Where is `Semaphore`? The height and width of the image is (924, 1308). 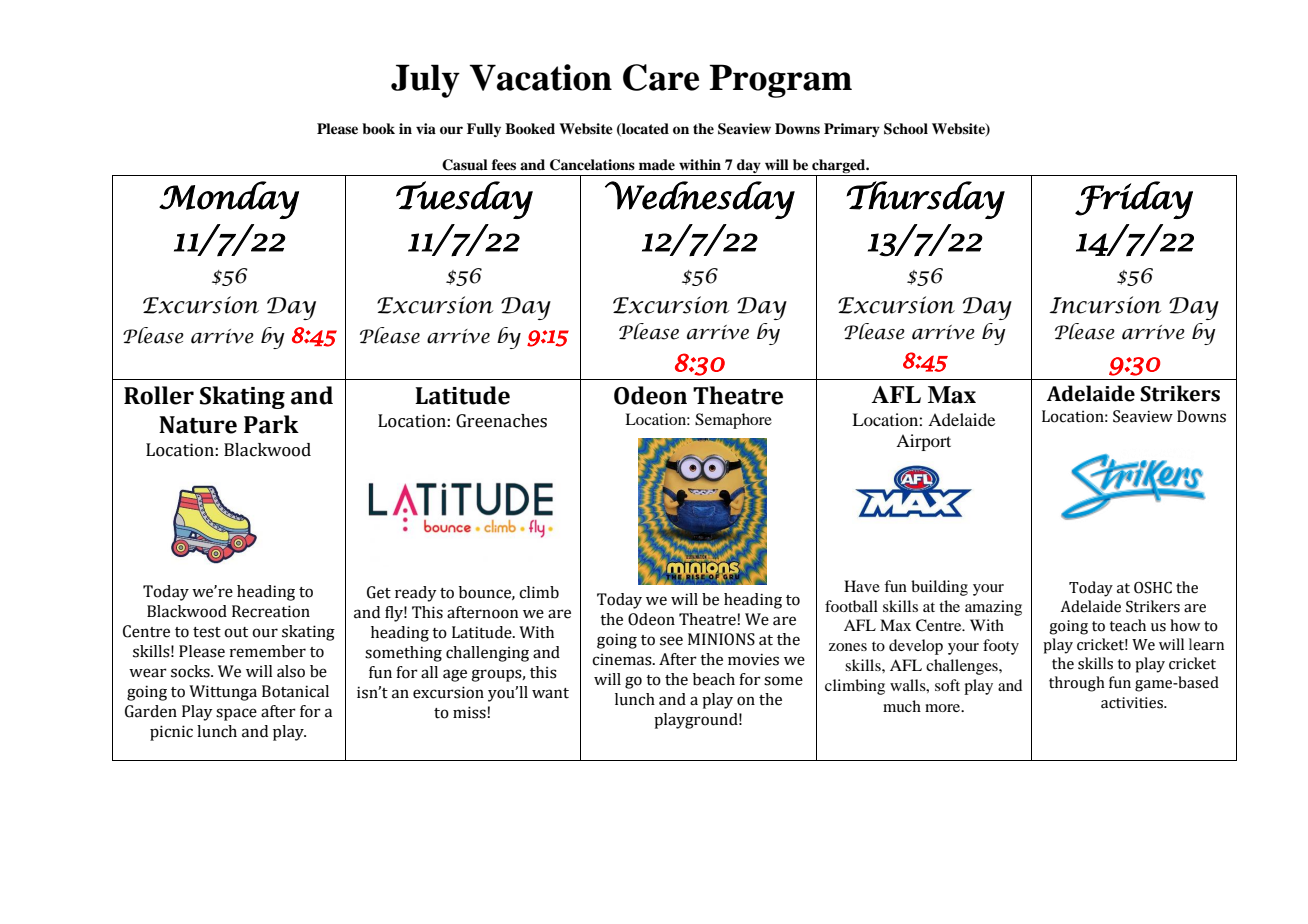 Semaphore is located at coordinates (733, 421).
